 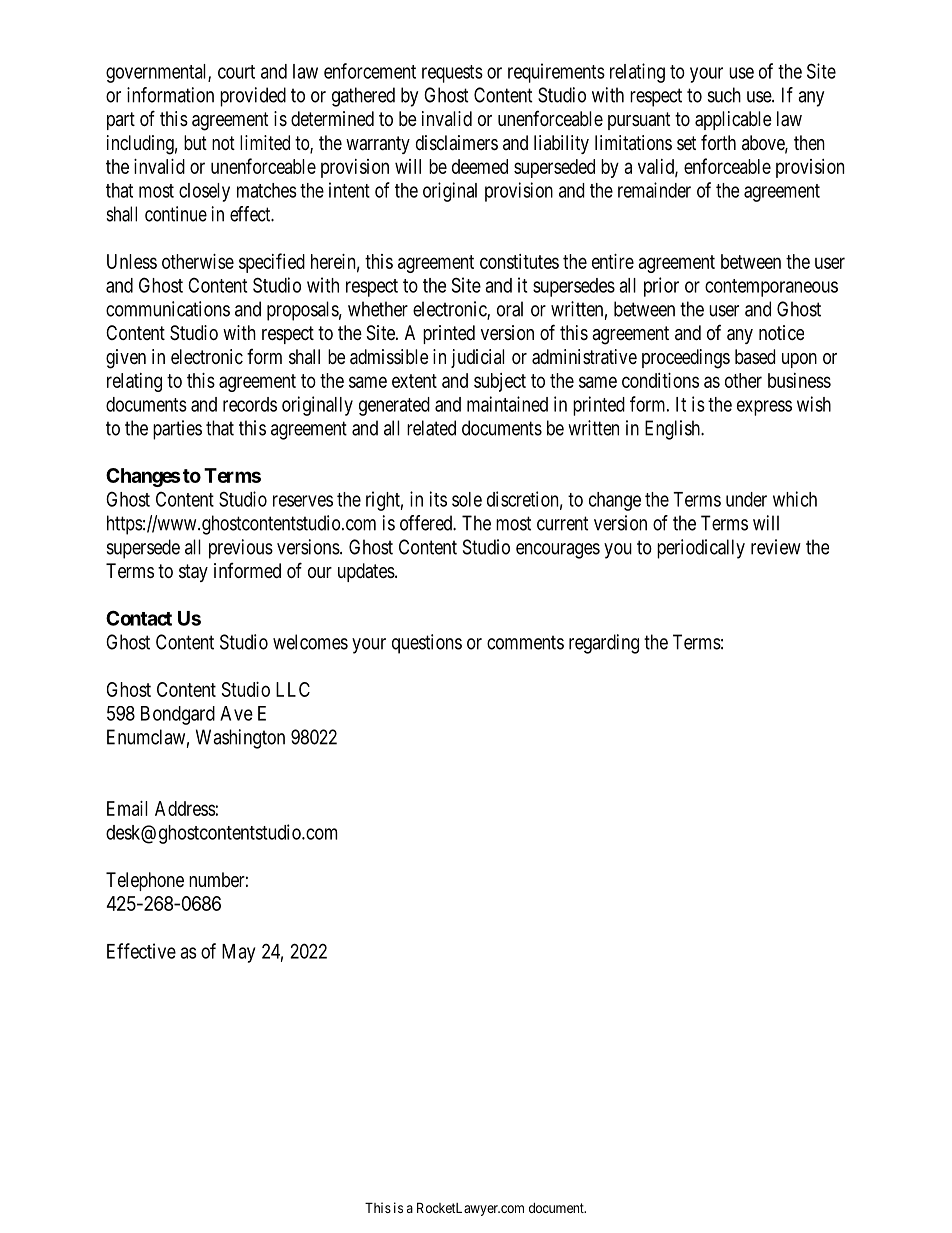 I want to click on contemporaneous, so click(x=771, y=288).
